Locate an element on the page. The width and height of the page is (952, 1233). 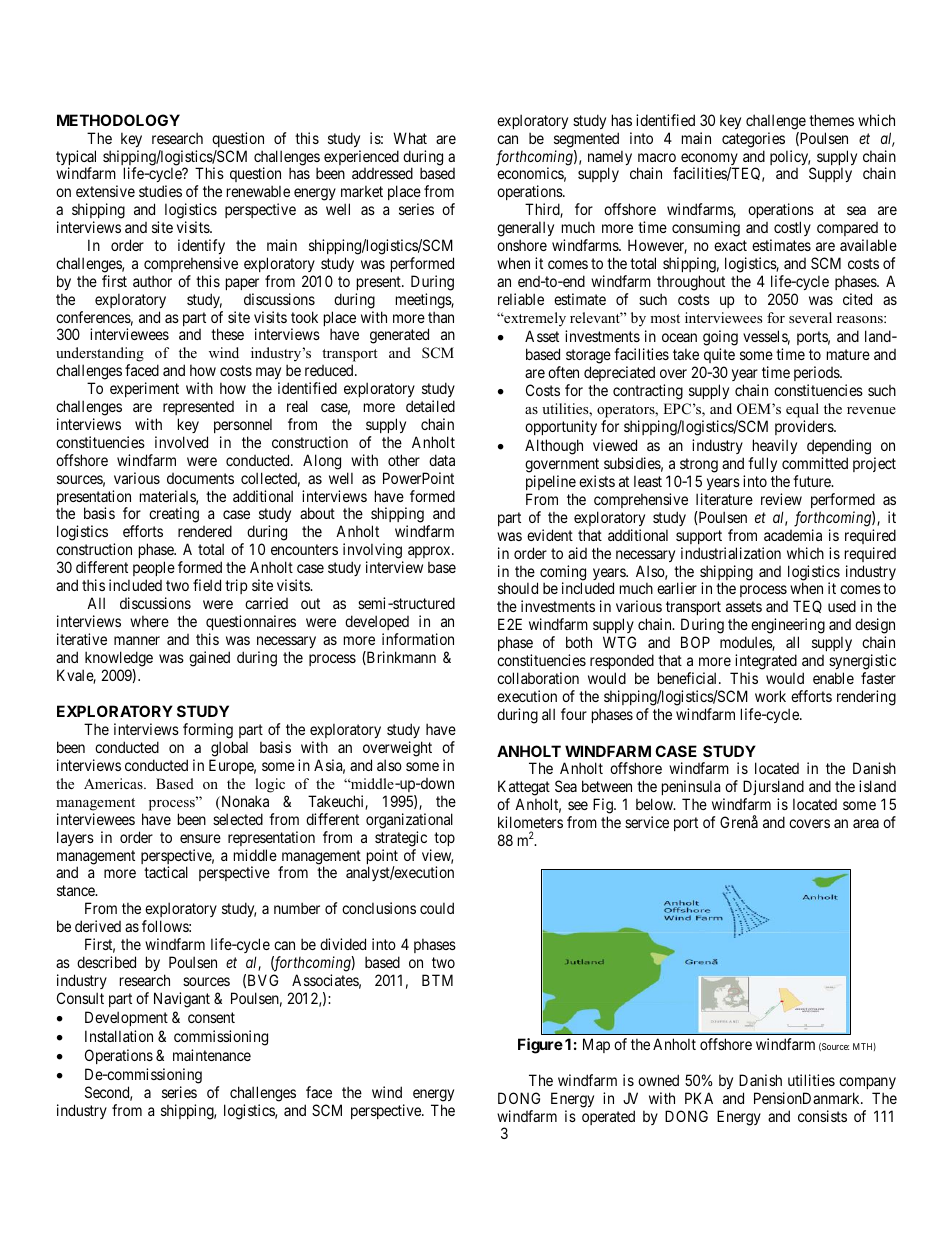
What is located at coordinates (410, 138).
